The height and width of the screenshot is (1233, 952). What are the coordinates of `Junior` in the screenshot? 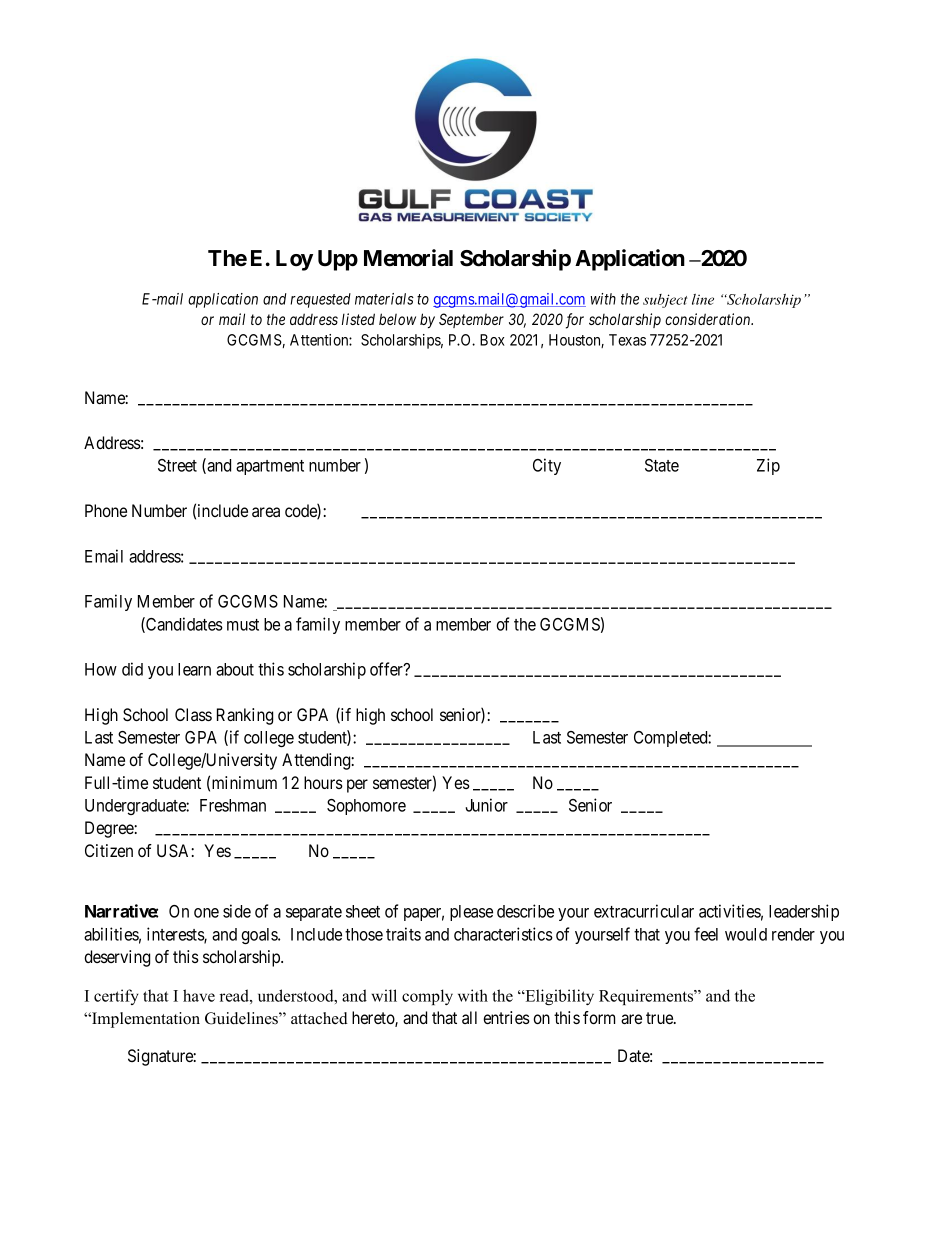 It's located at (486, 805).
